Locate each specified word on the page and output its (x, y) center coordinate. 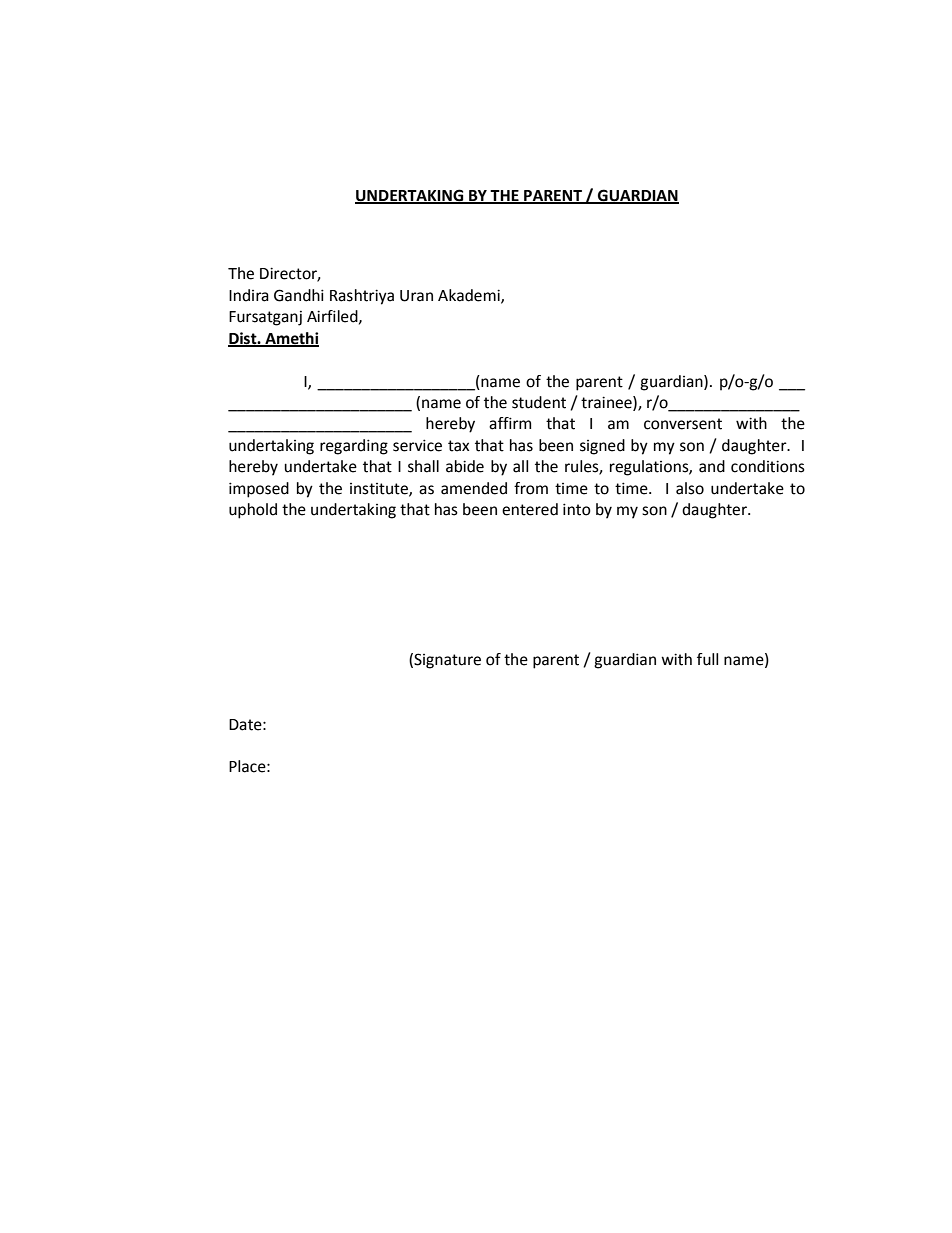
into (577, 509)
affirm (510, 423)
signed (602, 447)
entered (530, 509)
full (707, 659)
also (690, 488)
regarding (354, 447)
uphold (253, 511)
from (531, 488)
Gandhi (299, 295)
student (539, 402)
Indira (249, 295)
